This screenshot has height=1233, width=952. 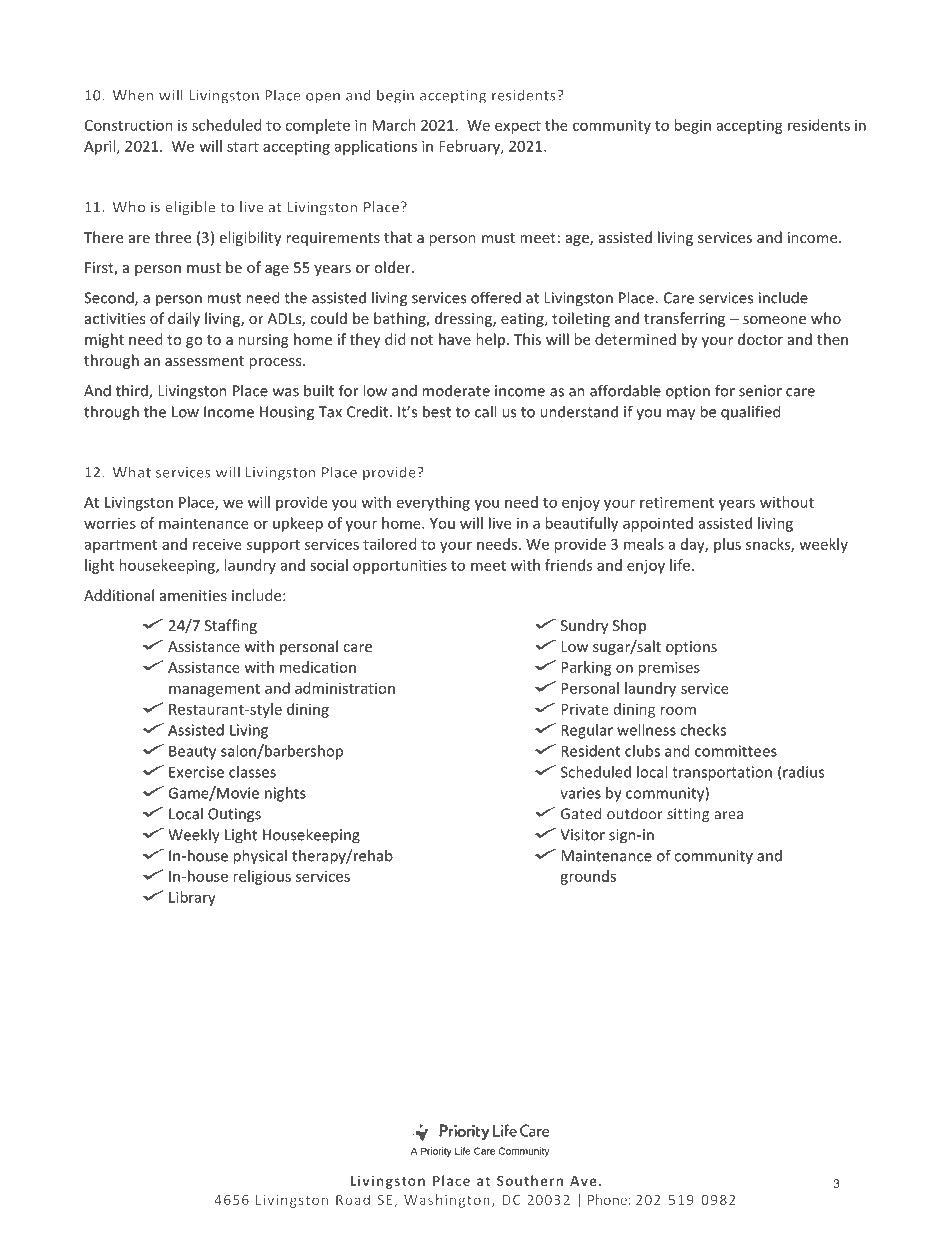 What do you see at coordinates (728, 815) in the screenshot?
I see `area` at bounding box center [728, 815].
